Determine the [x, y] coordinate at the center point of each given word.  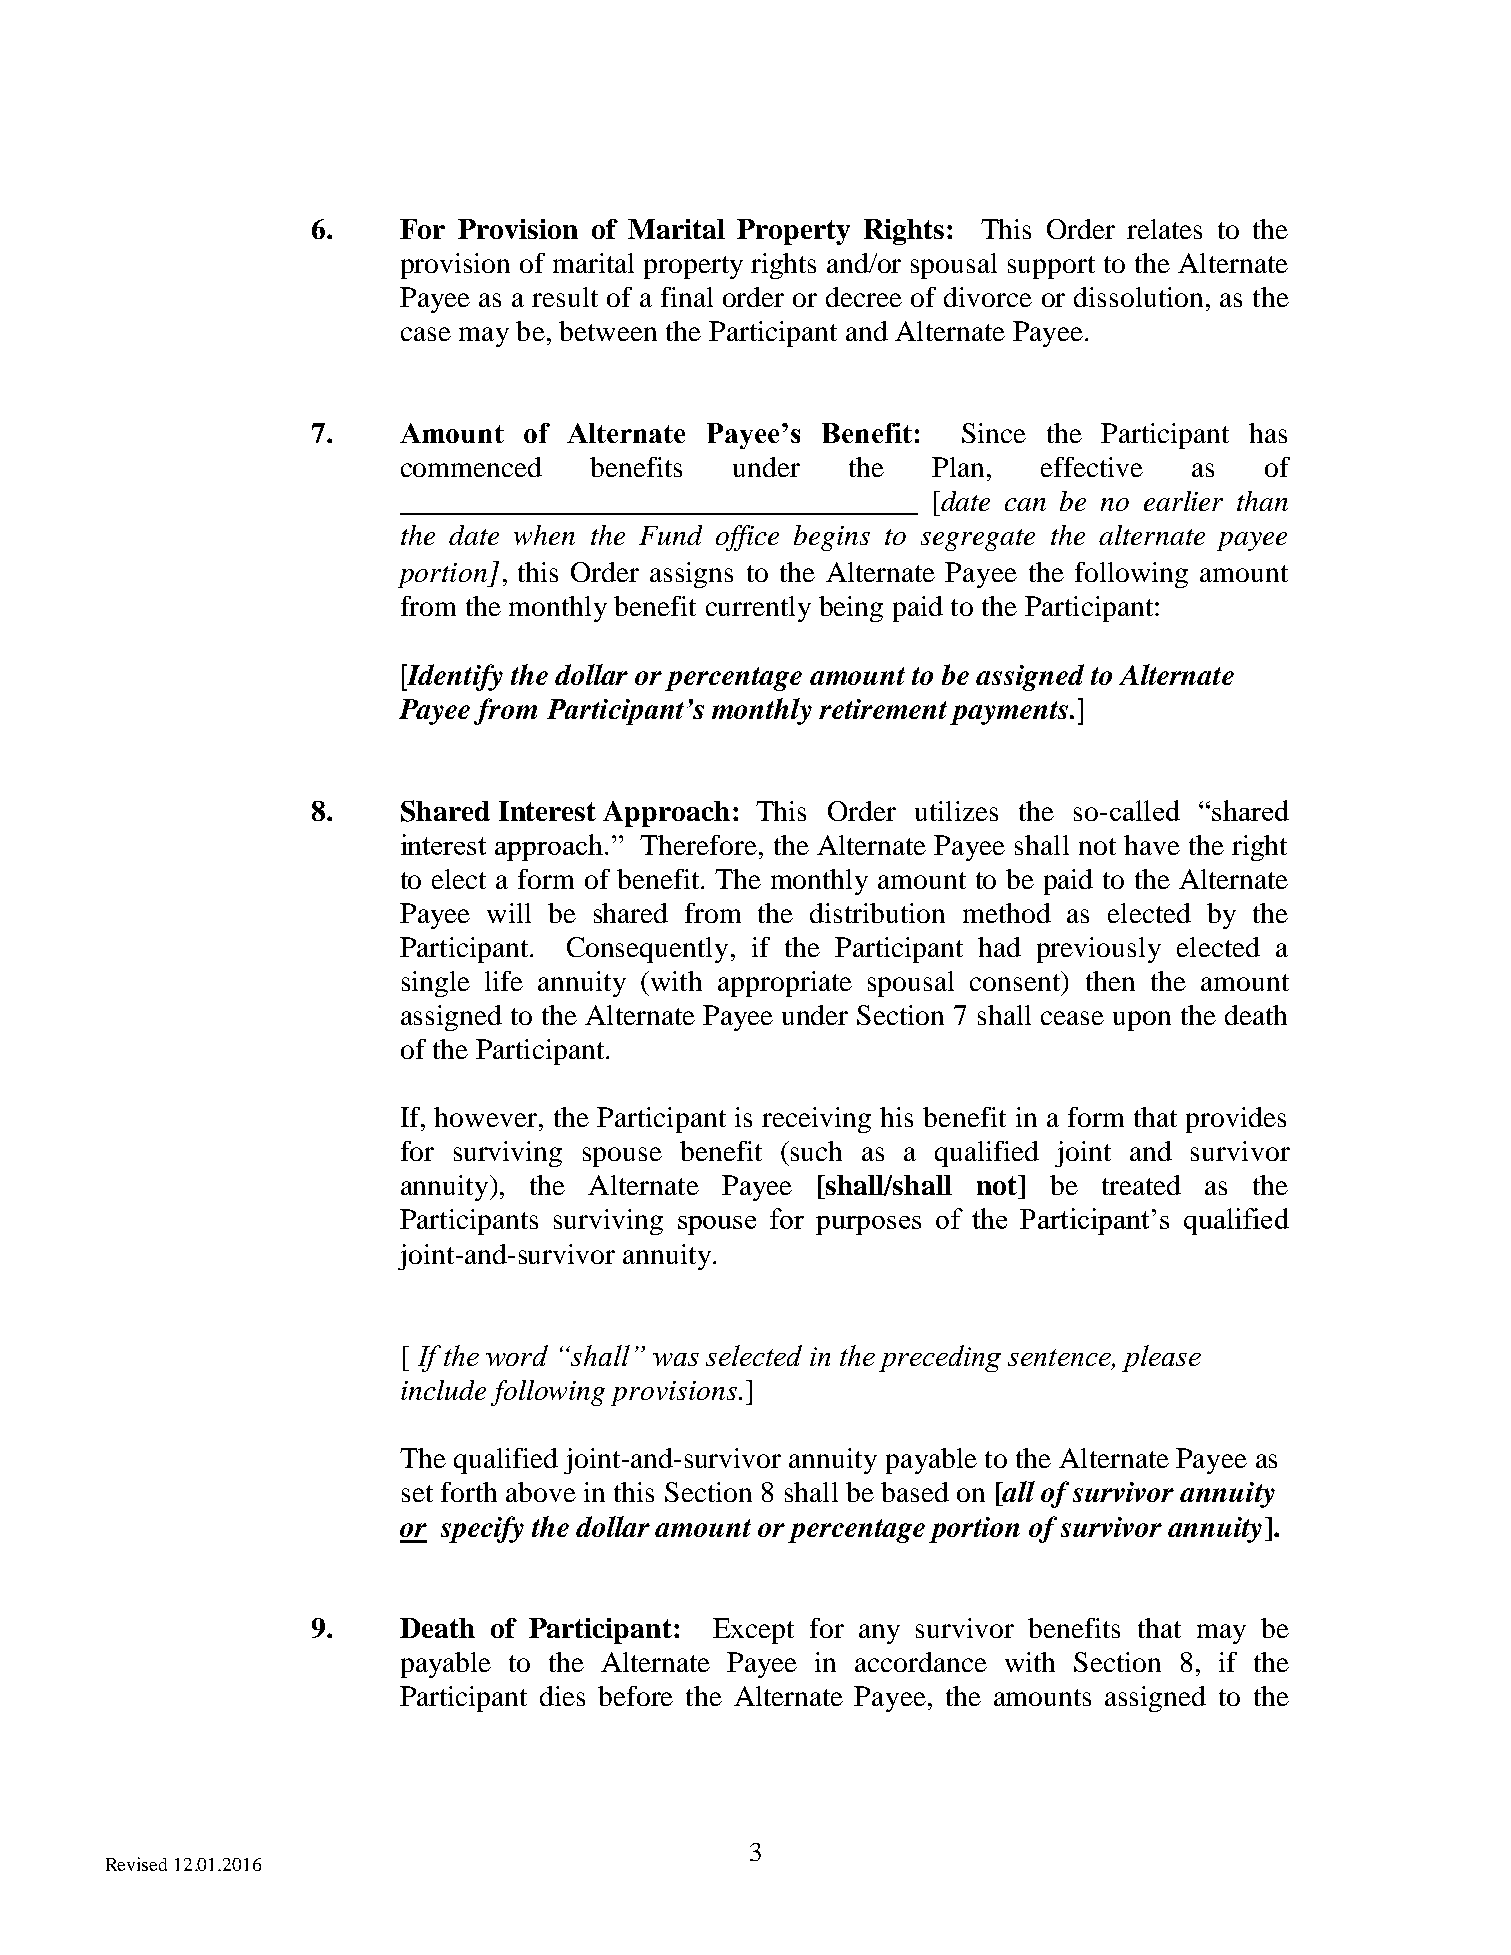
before [635, 1696]
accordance [921, 1662]
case [426, 334]
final [687, 297]
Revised [136, 1864]
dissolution [1138, 297]
